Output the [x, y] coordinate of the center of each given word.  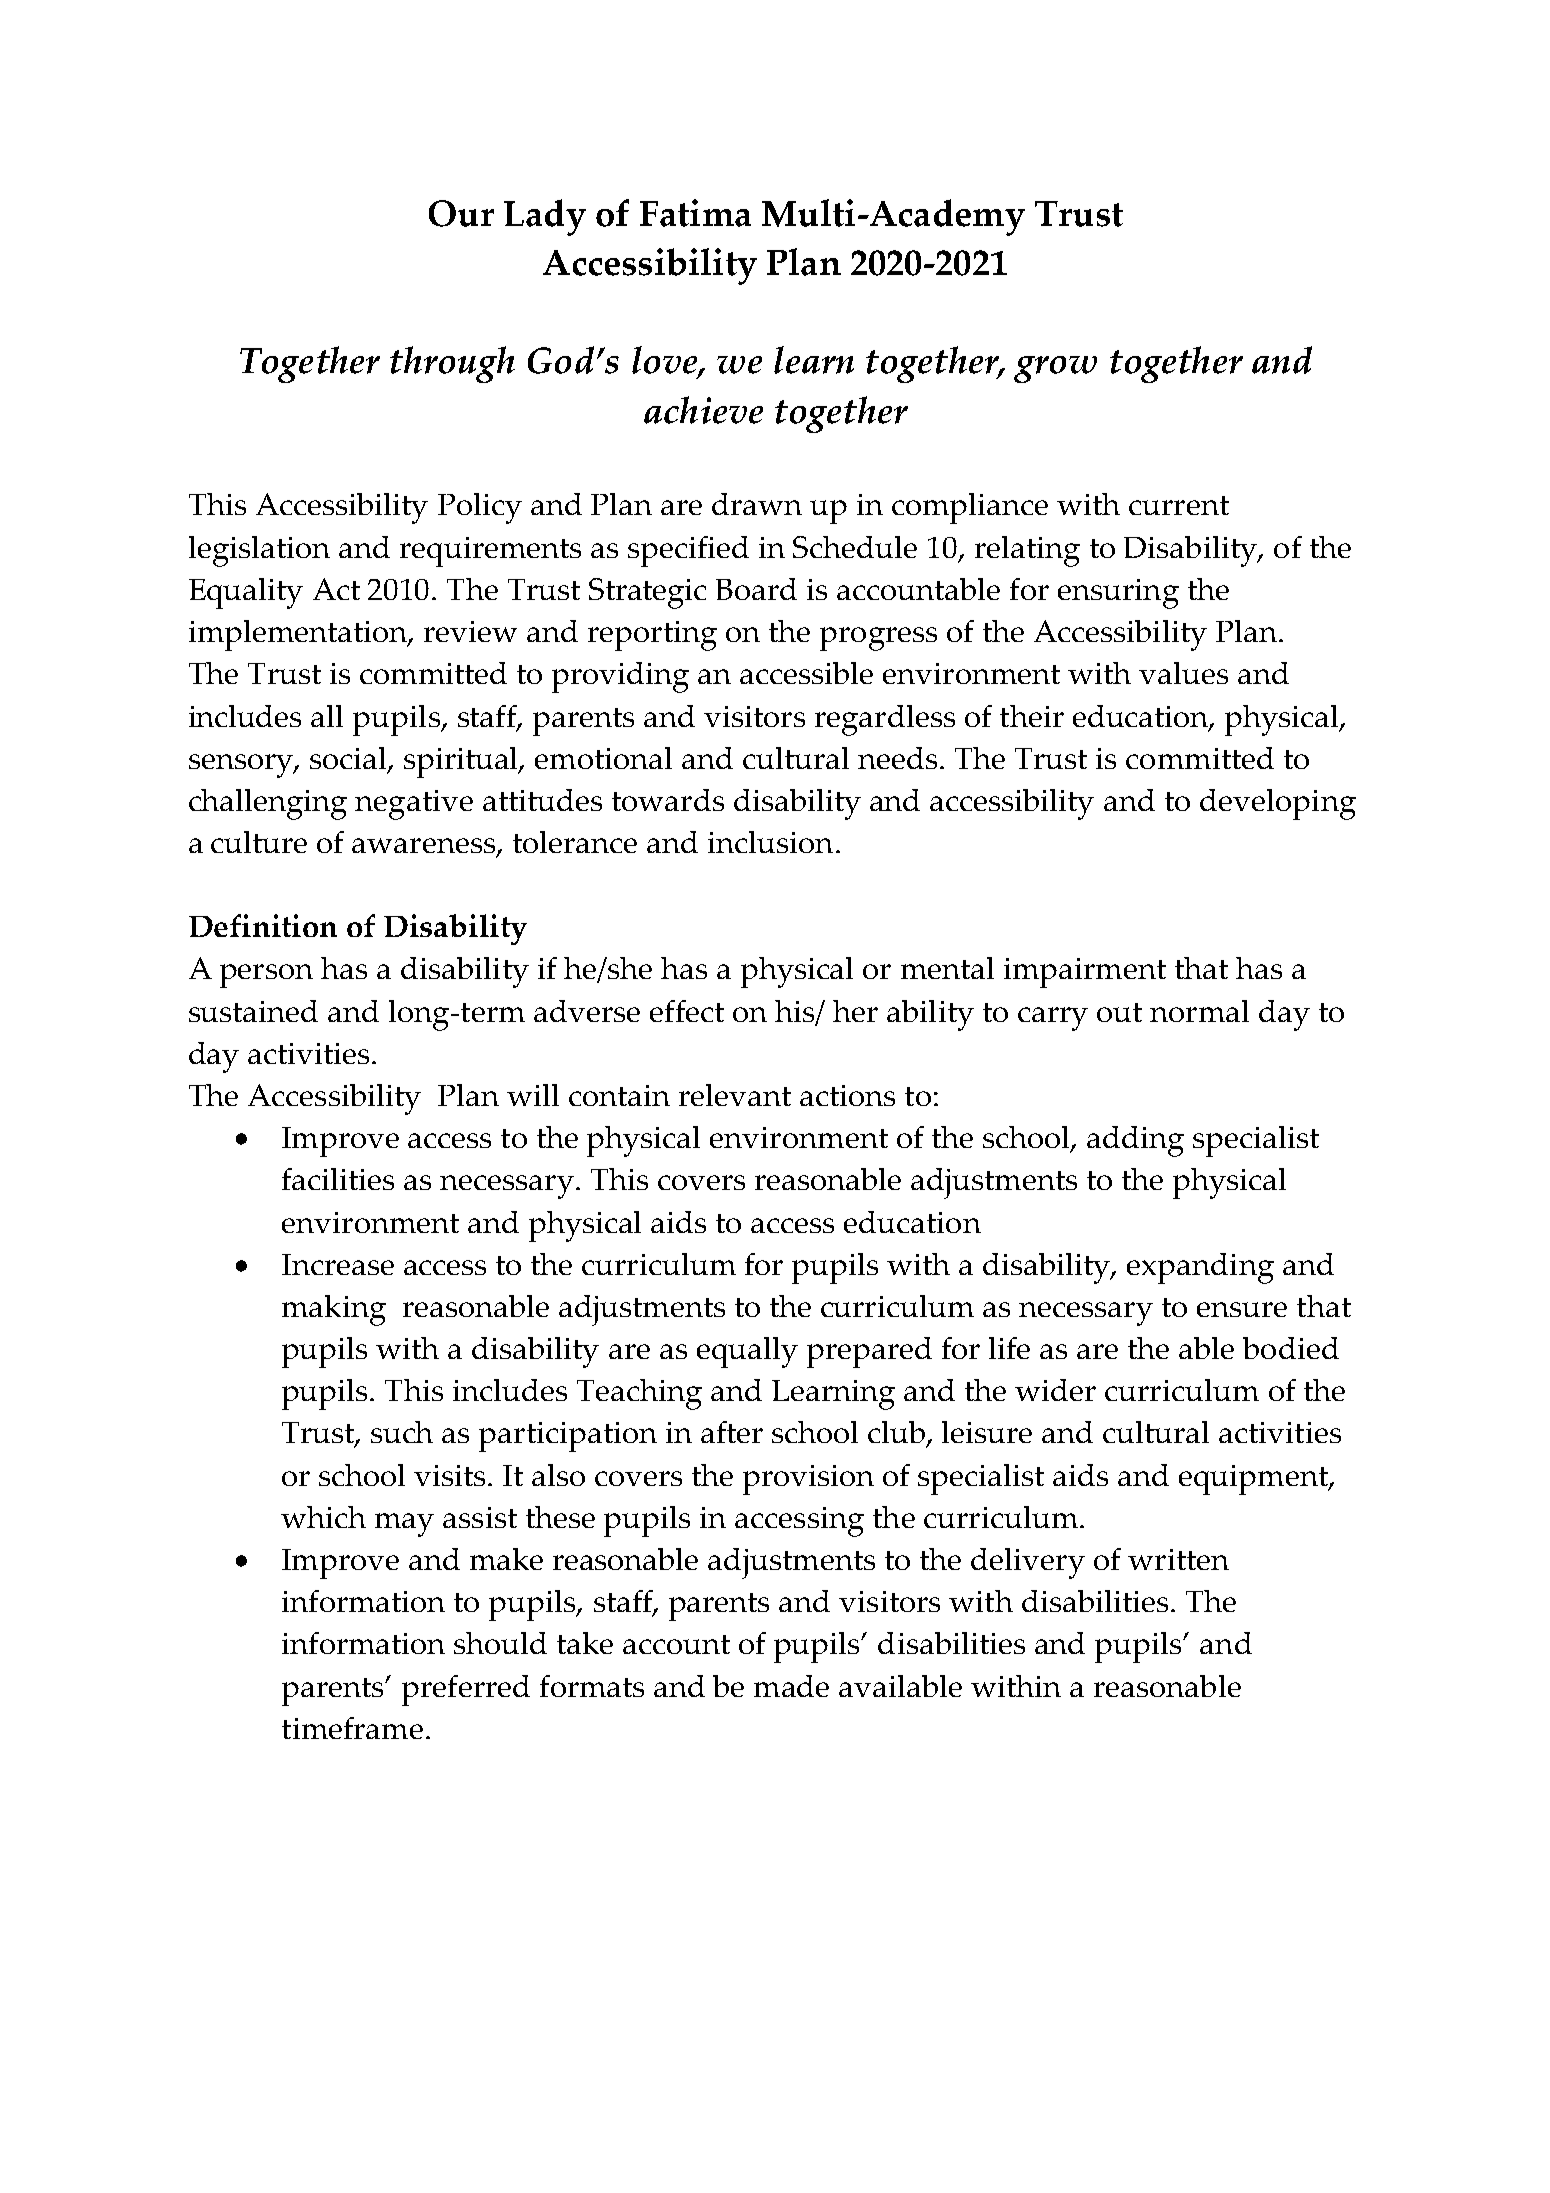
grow [1055, 369]
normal [1199, 1011]
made [791, 1686]
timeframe [352, 1728]
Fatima [695, 213]
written [1178, 1559]
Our [461, 213]
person [266, 976]
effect [687, 1011]
